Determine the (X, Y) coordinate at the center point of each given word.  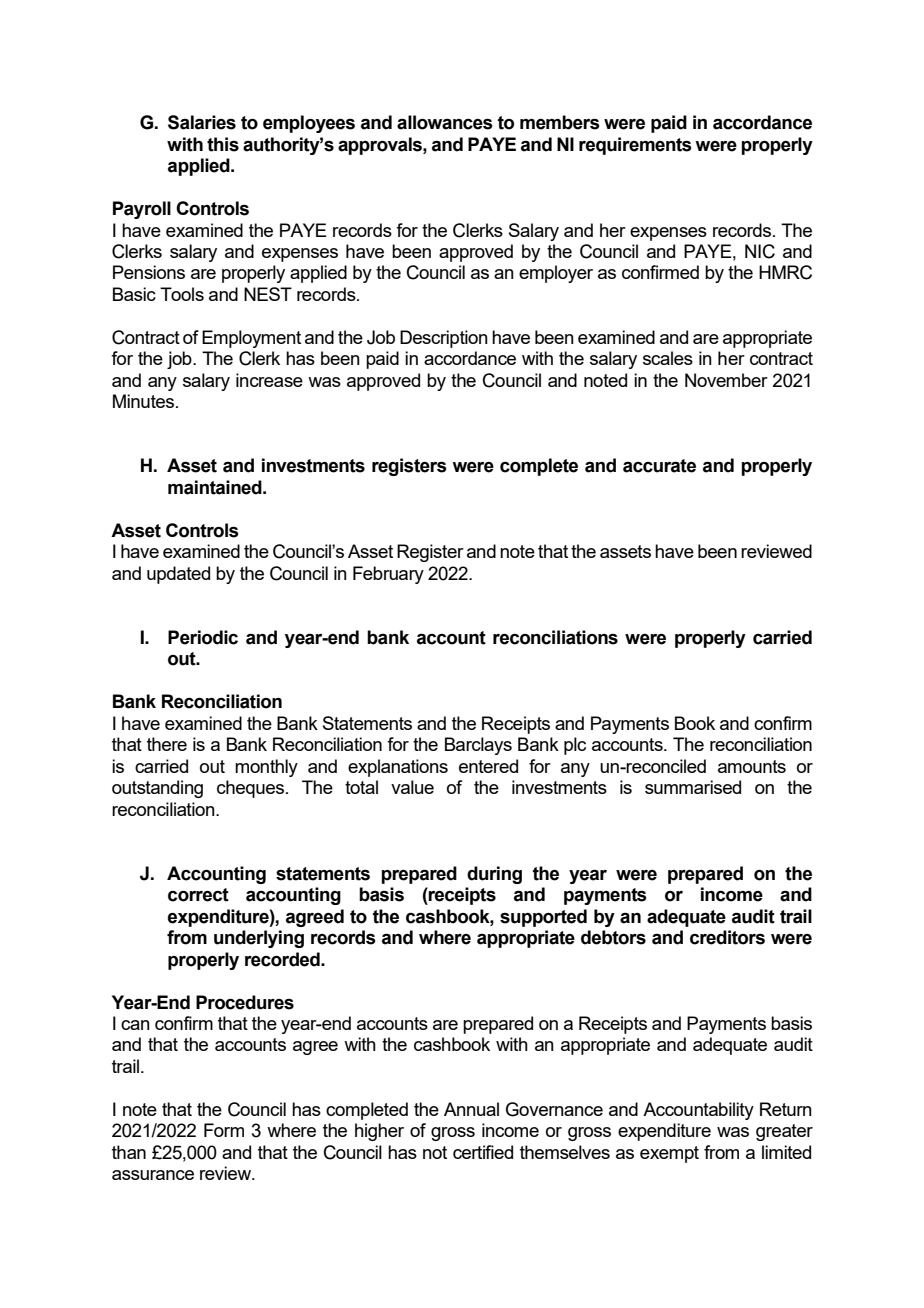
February (388, 575)
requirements (635, 146)
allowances (445, 122)
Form (224, 1130)
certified (483, 1152)
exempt (669, 1154)
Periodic (203, 637)
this (223, 144)
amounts (752, 766)
